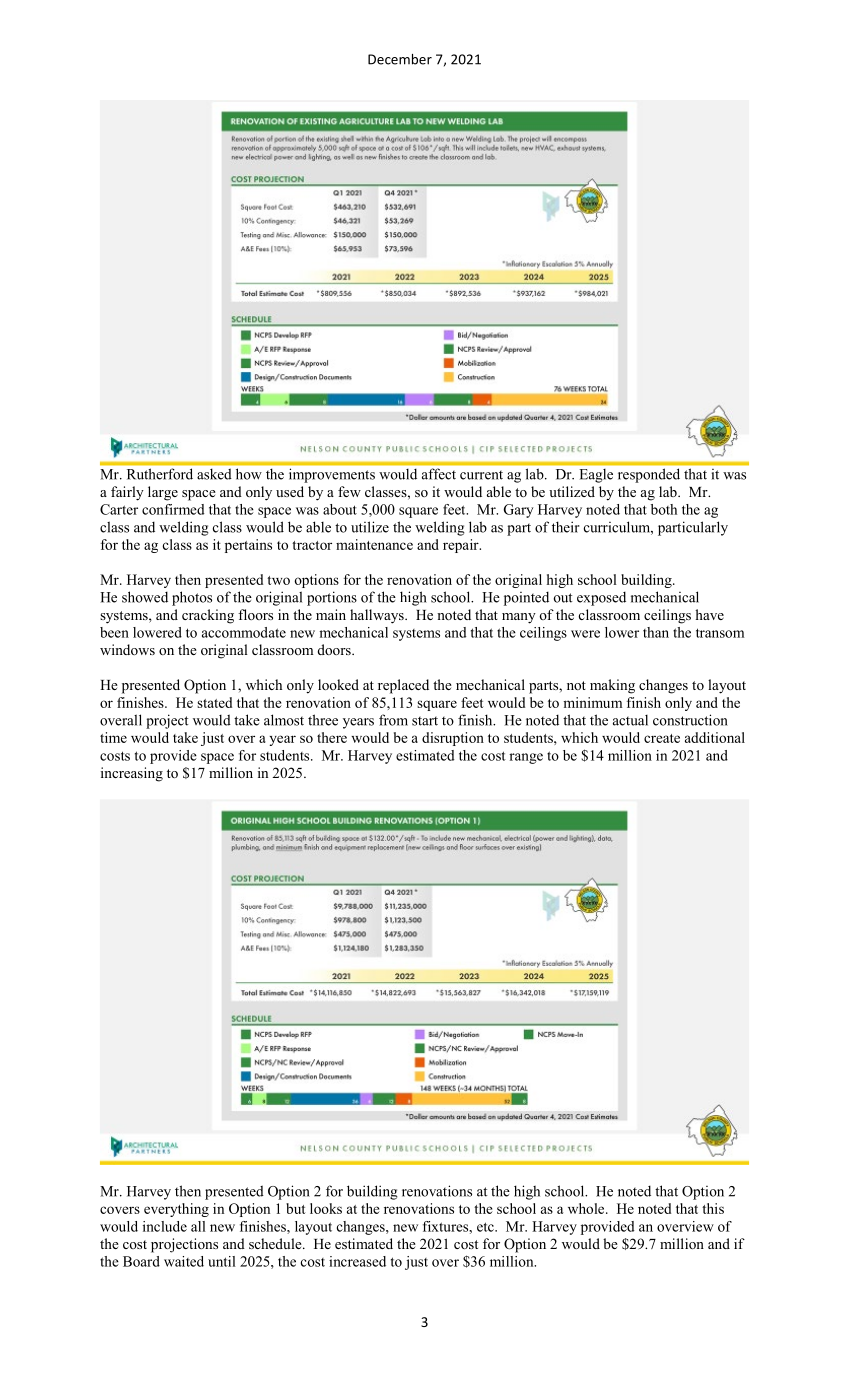 The image size is (849, 1400). Describe the element at coordinates (176, 1210) in the page. I see `everything` at that location.
